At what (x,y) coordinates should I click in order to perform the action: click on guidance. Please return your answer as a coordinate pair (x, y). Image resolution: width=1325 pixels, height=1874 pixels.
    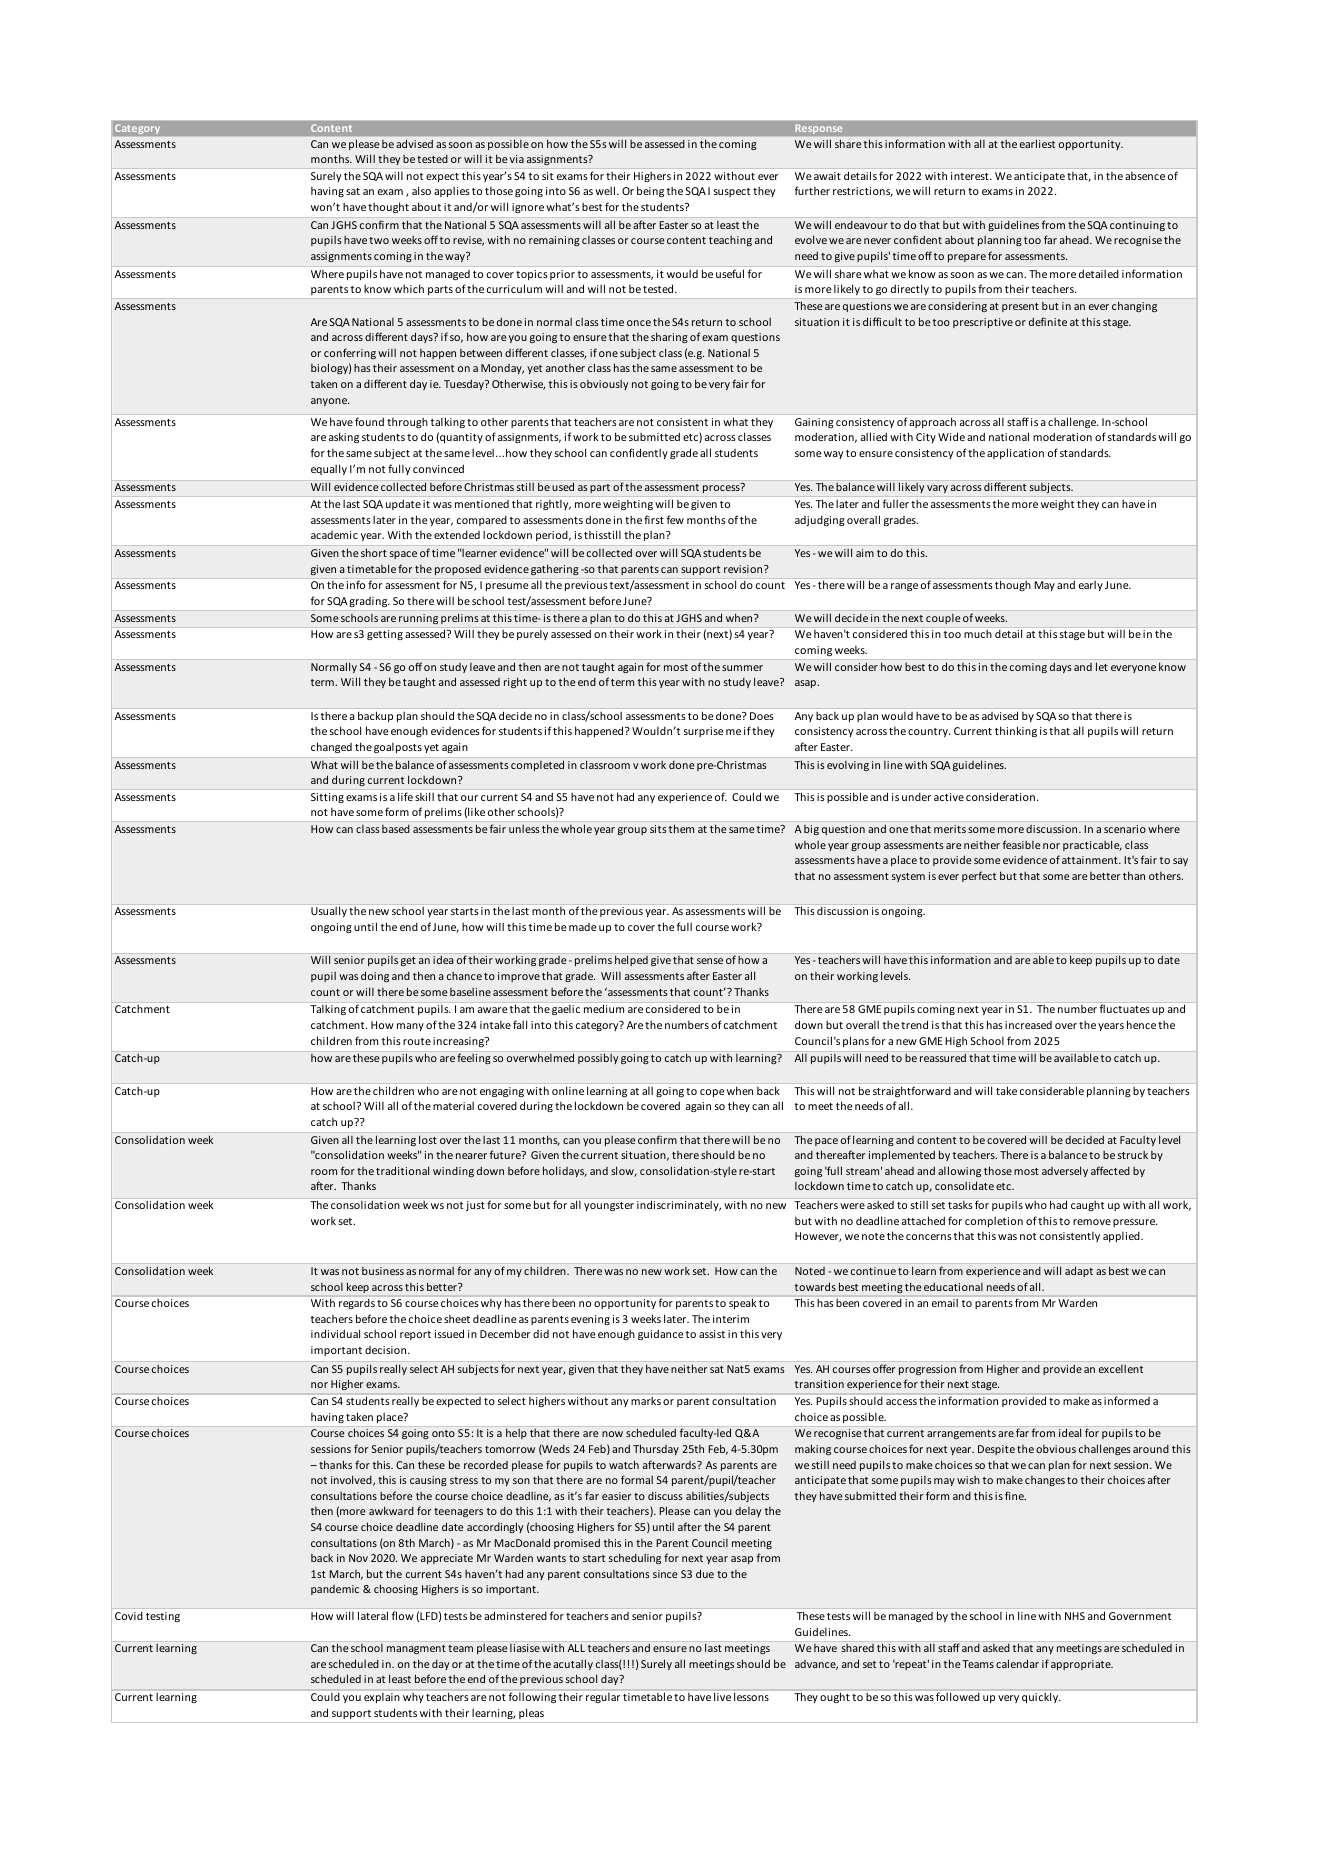
    Looking at the image, I should click on (661, 1334).
